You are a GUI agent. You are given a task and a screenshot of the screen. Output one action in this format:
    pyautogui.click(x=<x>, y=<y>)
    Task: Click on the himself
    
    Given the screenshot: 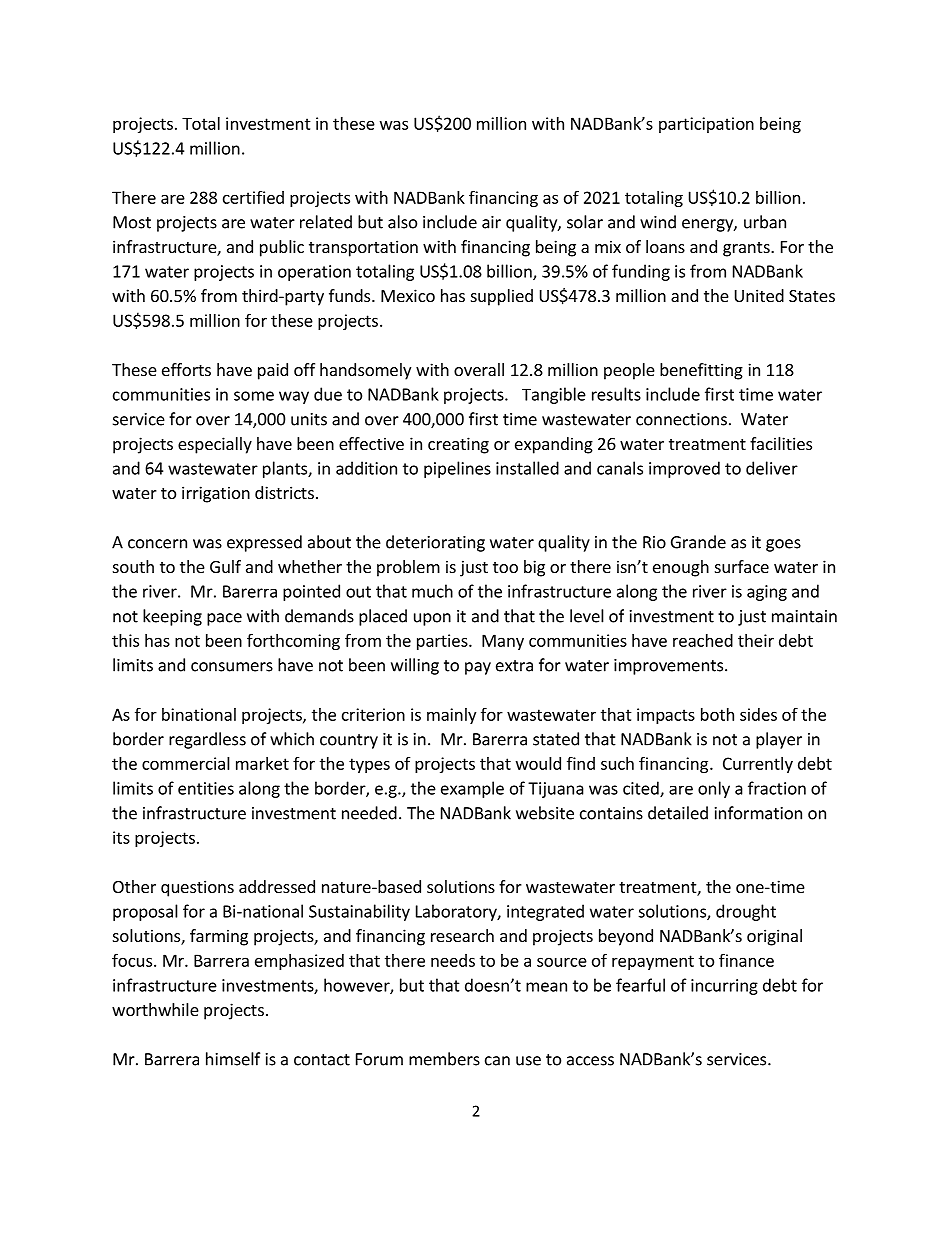 What is the action you would take?
    pyautogui.click(x=233, y=1059)
